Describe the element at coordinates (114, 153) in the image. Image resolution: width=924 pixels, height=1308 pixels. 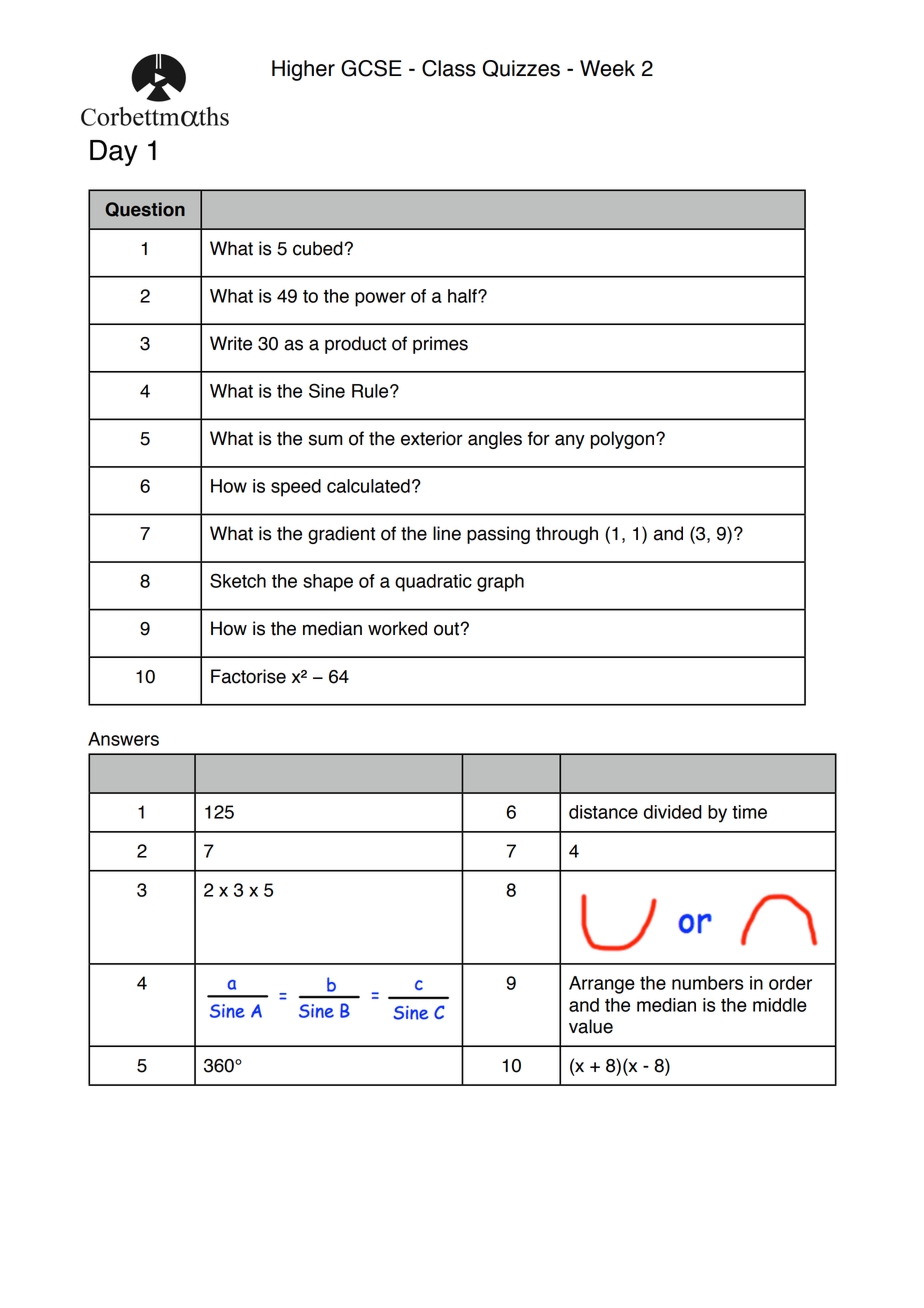
I see `Day` at that location.
